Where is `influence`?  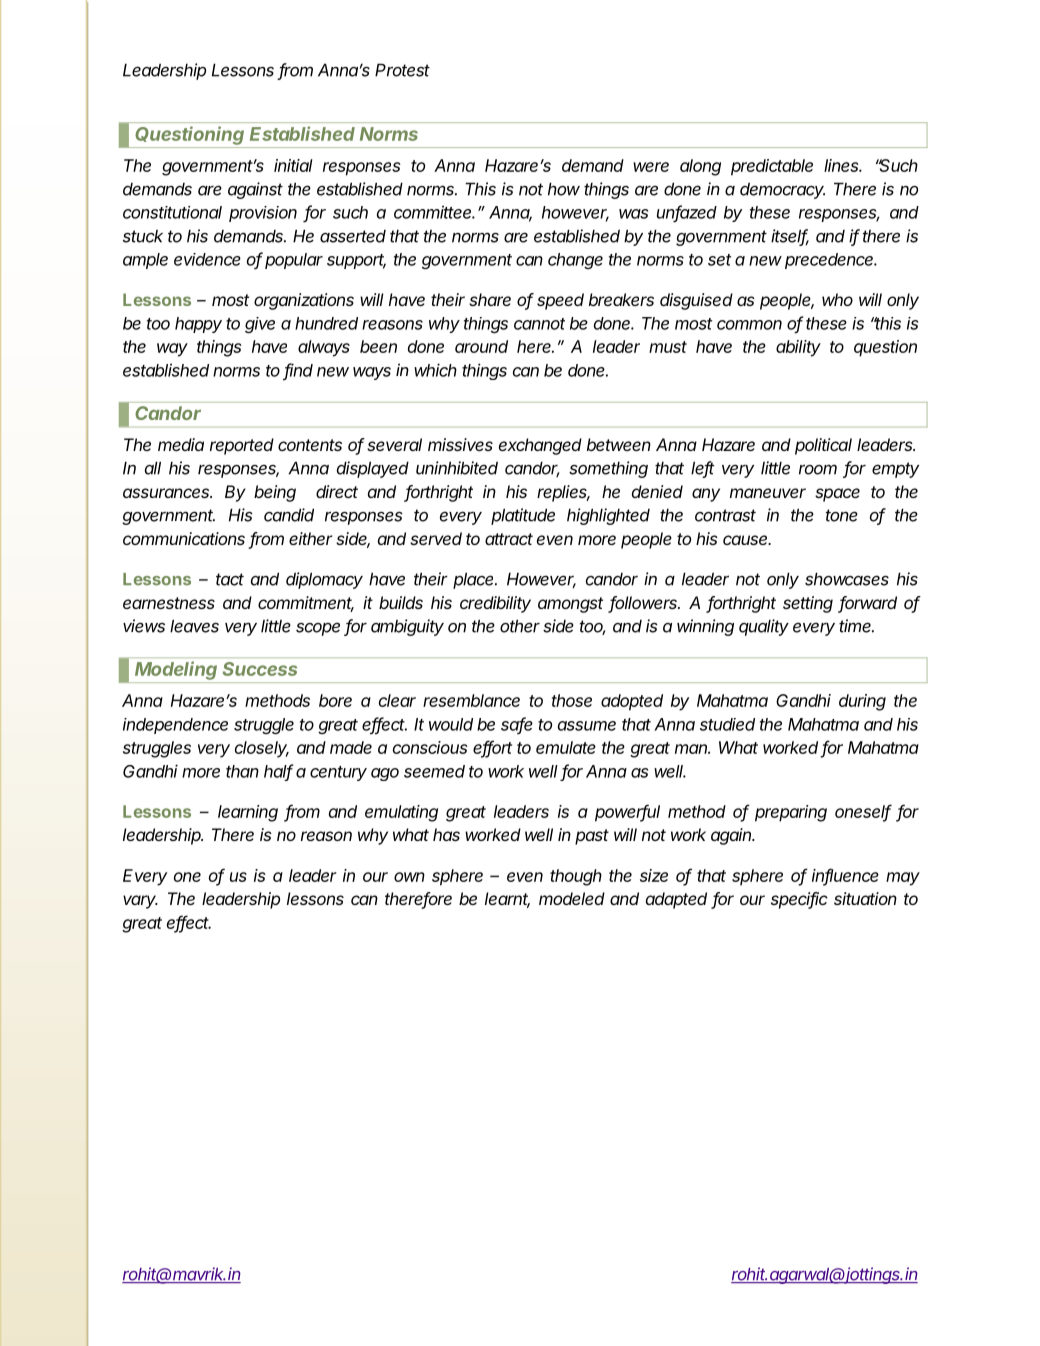 influence is located at coordinates (845, 876).
